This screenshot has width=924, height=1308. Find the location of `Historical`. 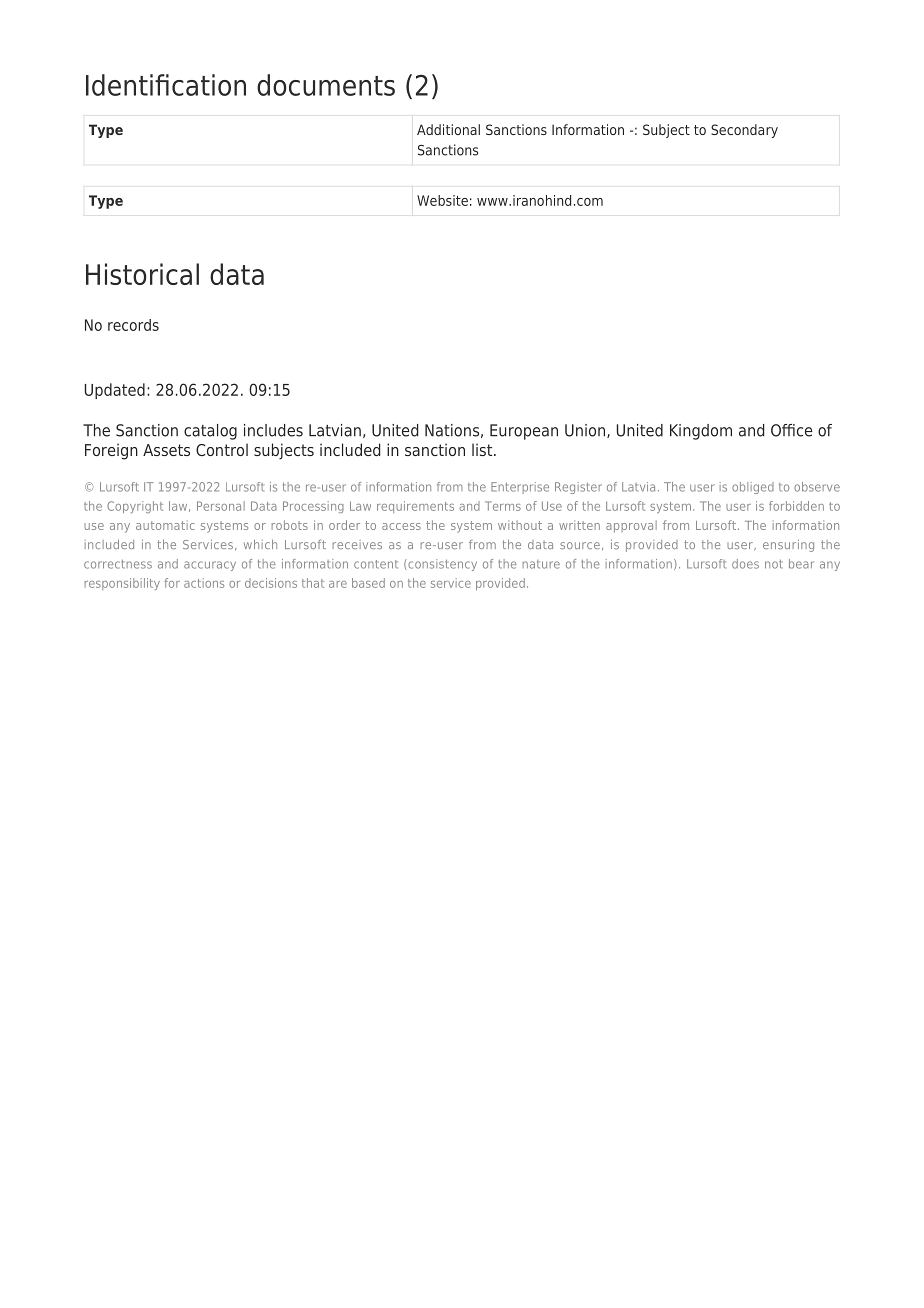

Historical is located at coordinates (142, 274).
